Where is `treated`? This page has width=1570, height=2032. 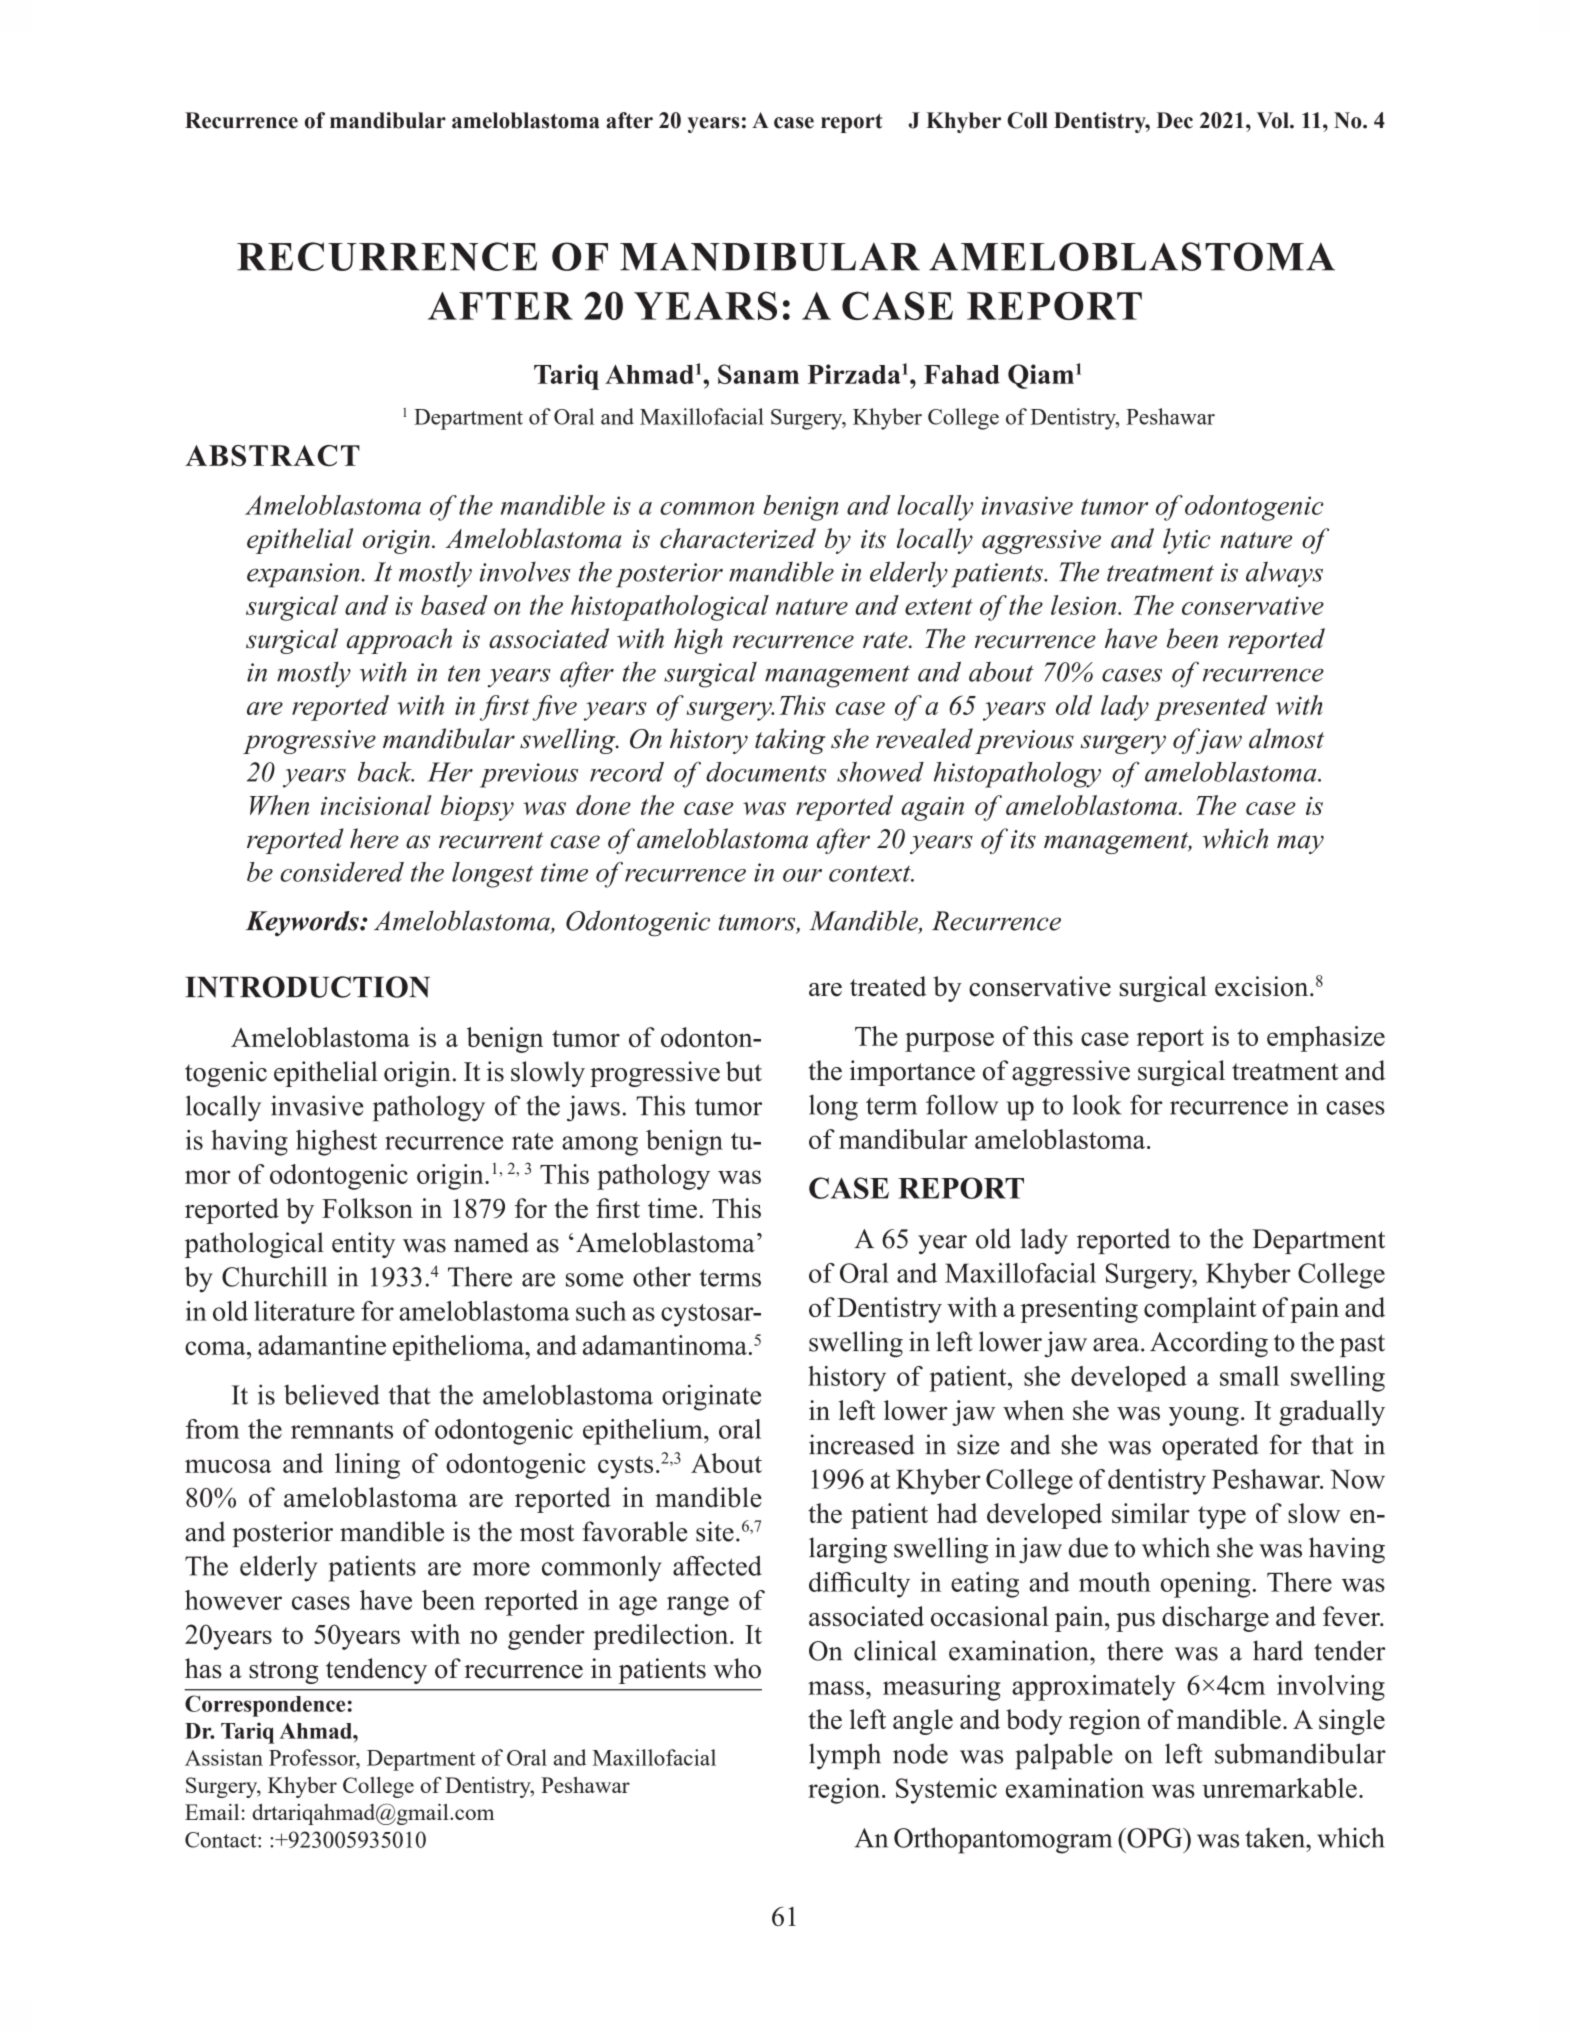 treated is located at coordinates (888, 986).
